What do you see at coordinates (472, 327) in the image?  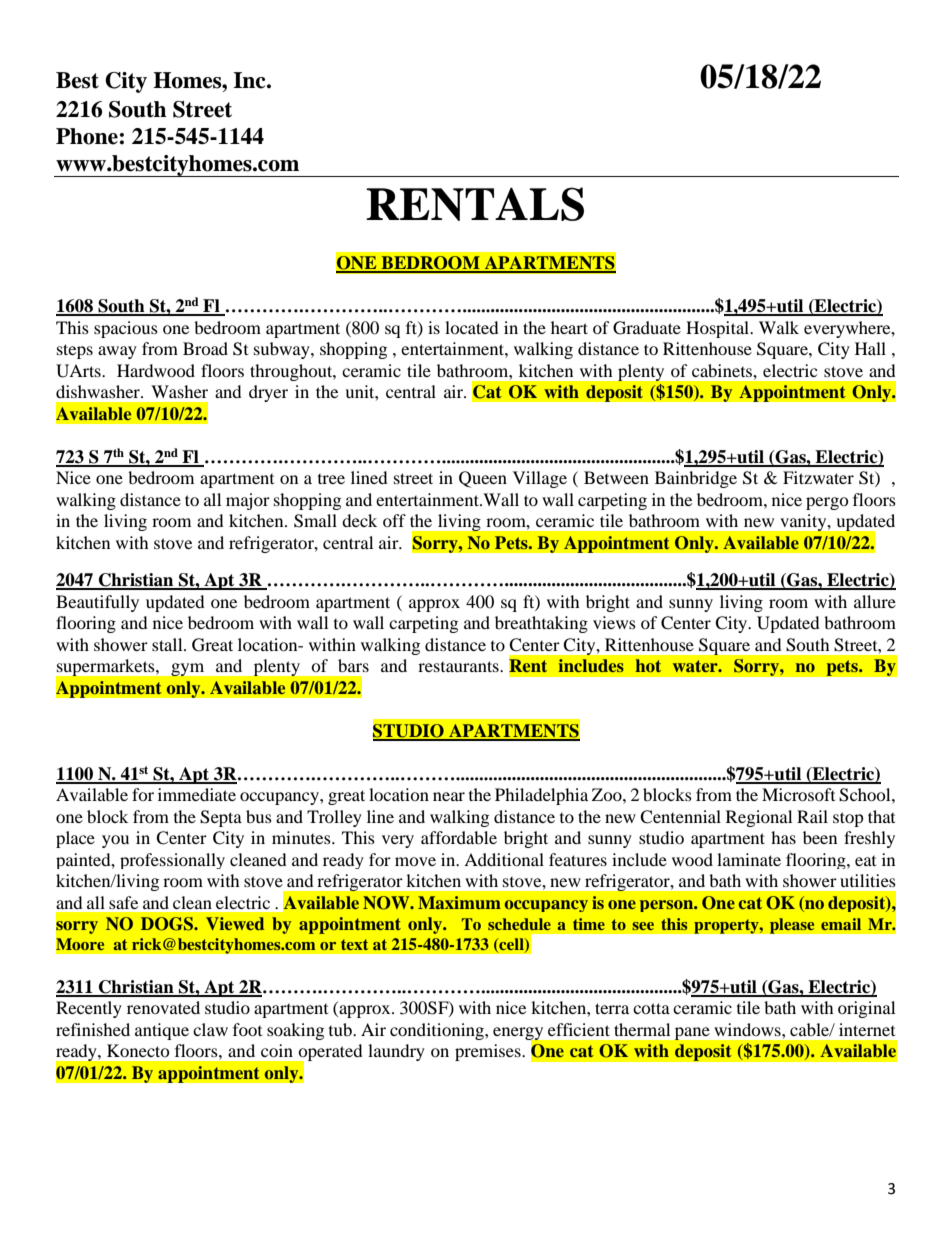 I see `located` at bounding box center [472, 327].
